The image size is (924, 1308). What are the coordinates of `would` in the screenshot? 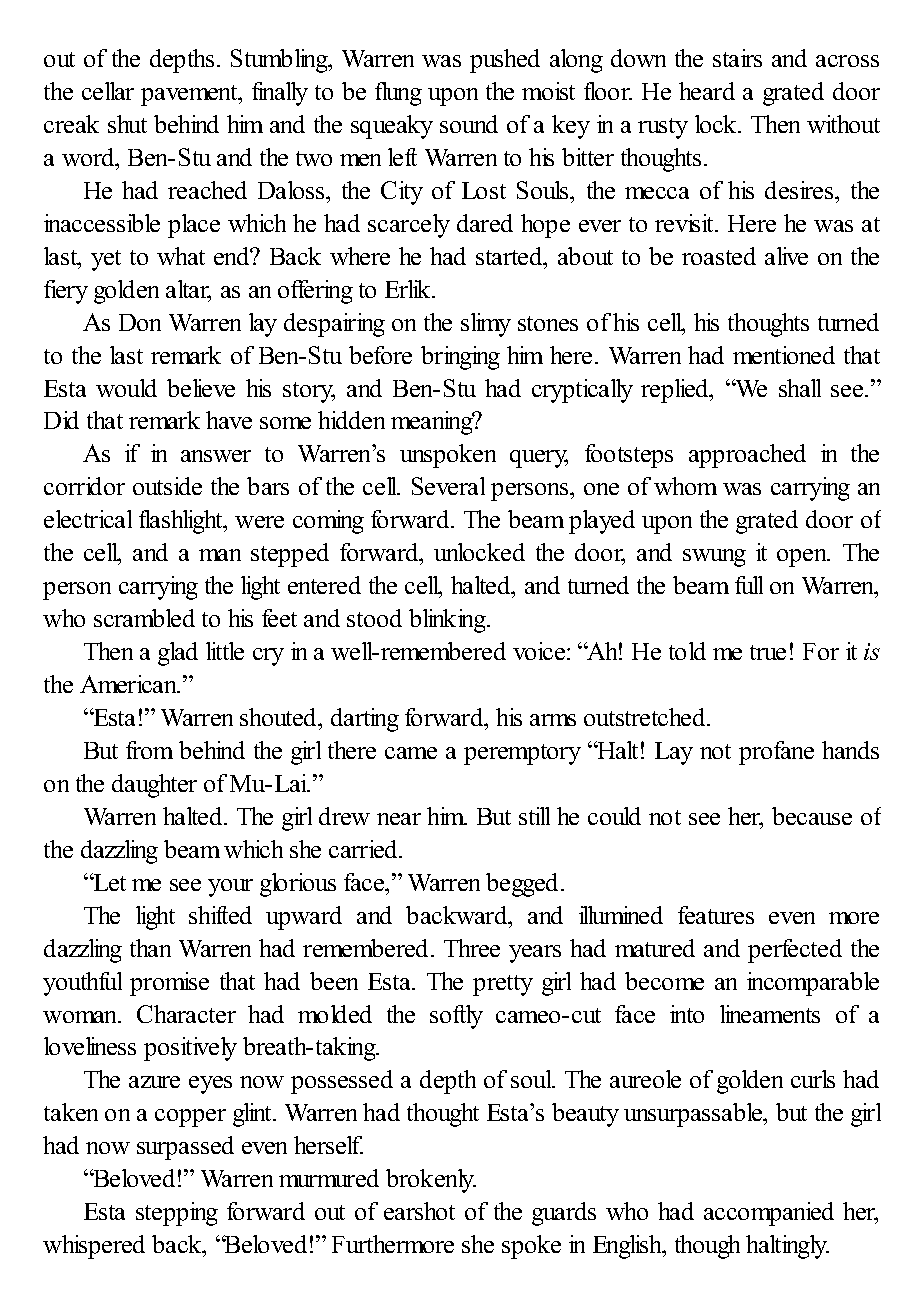 It's located at (126, 388).
